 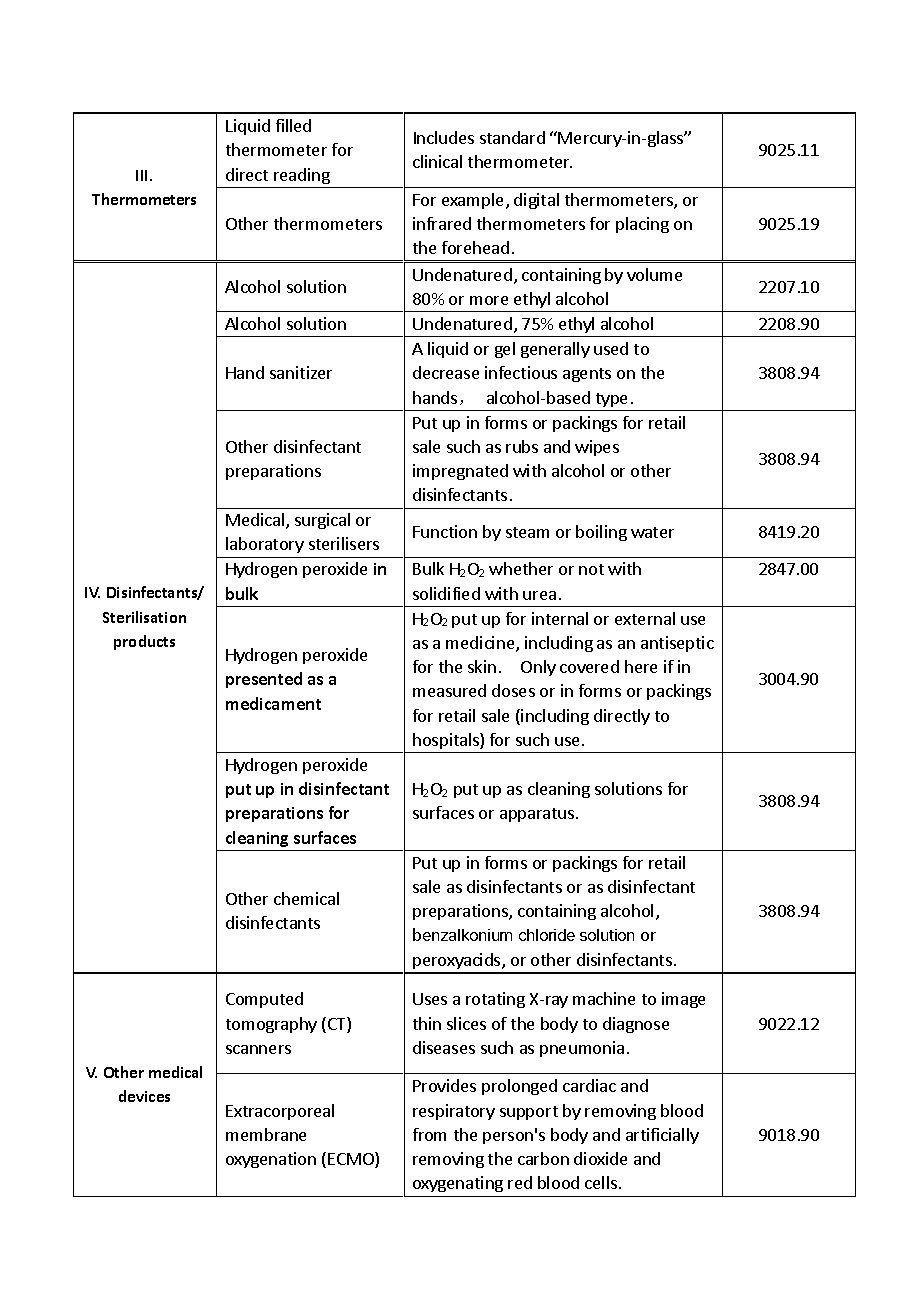 What do you see at coordinates (641, 666) in the document?
I see `here` at bounding box center [641, 666].
